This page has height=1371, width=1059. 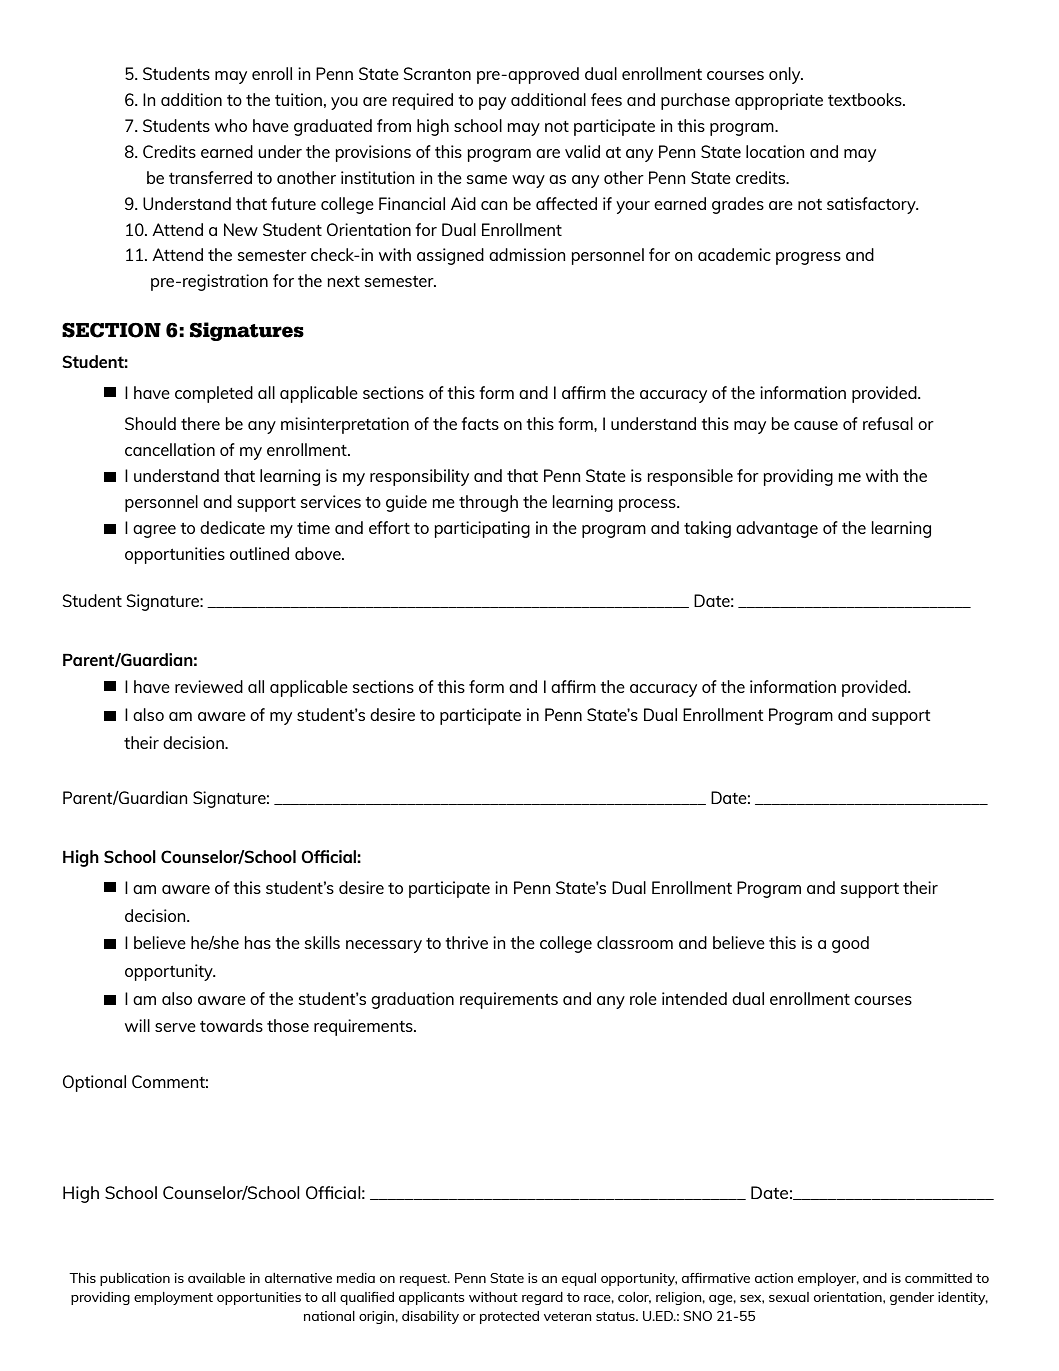 I want to click on thrive, so click(x=466, y=942).
